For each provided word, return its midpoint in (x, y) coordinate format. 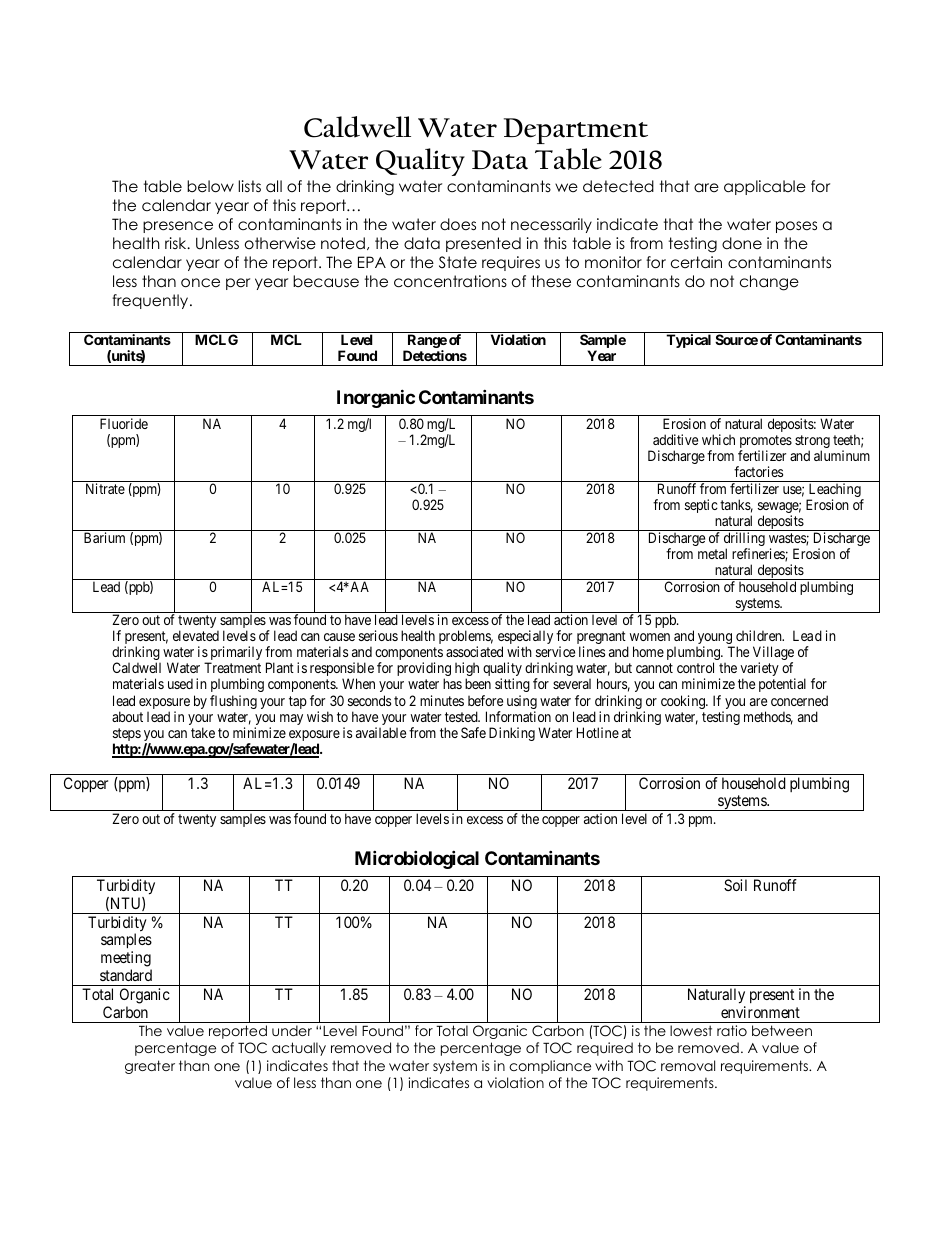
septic (701, 506)
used (180, 683)
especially (525, 638)
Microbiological (417, 860)
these (551, 281)
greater (150, 1067)
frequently (151, 301)
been (478, 683)
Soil (735, 885)
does (458, 224)
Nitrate (105, 488)
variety (759, 670)
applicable (765, 187)
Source (736, 339)
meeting (126, 960)
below (210, 186)
